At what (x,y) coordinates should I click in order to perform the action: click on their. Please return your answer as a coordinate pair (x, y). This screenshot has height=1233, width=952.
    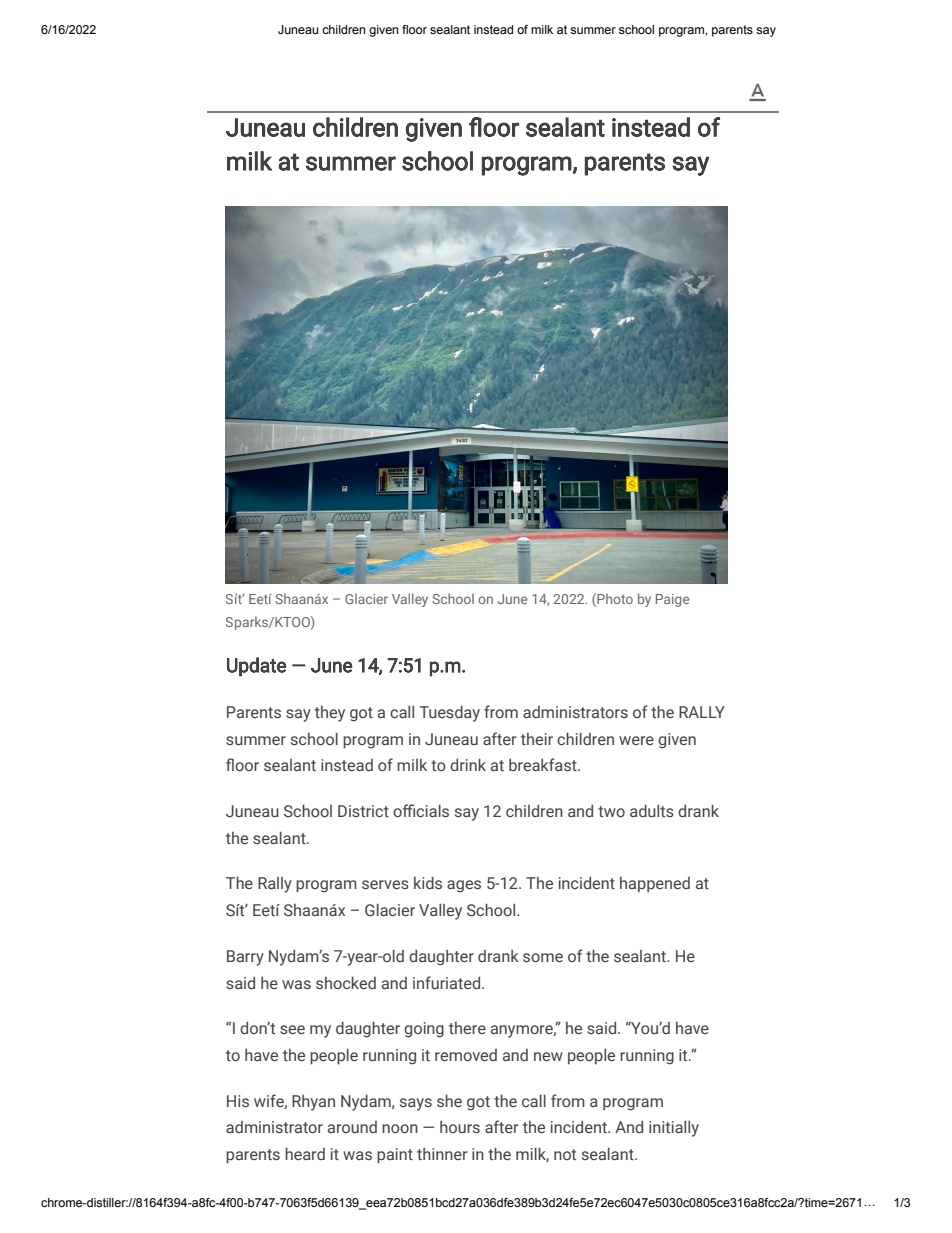
    Looking at the image, I should click on (537, 739).
